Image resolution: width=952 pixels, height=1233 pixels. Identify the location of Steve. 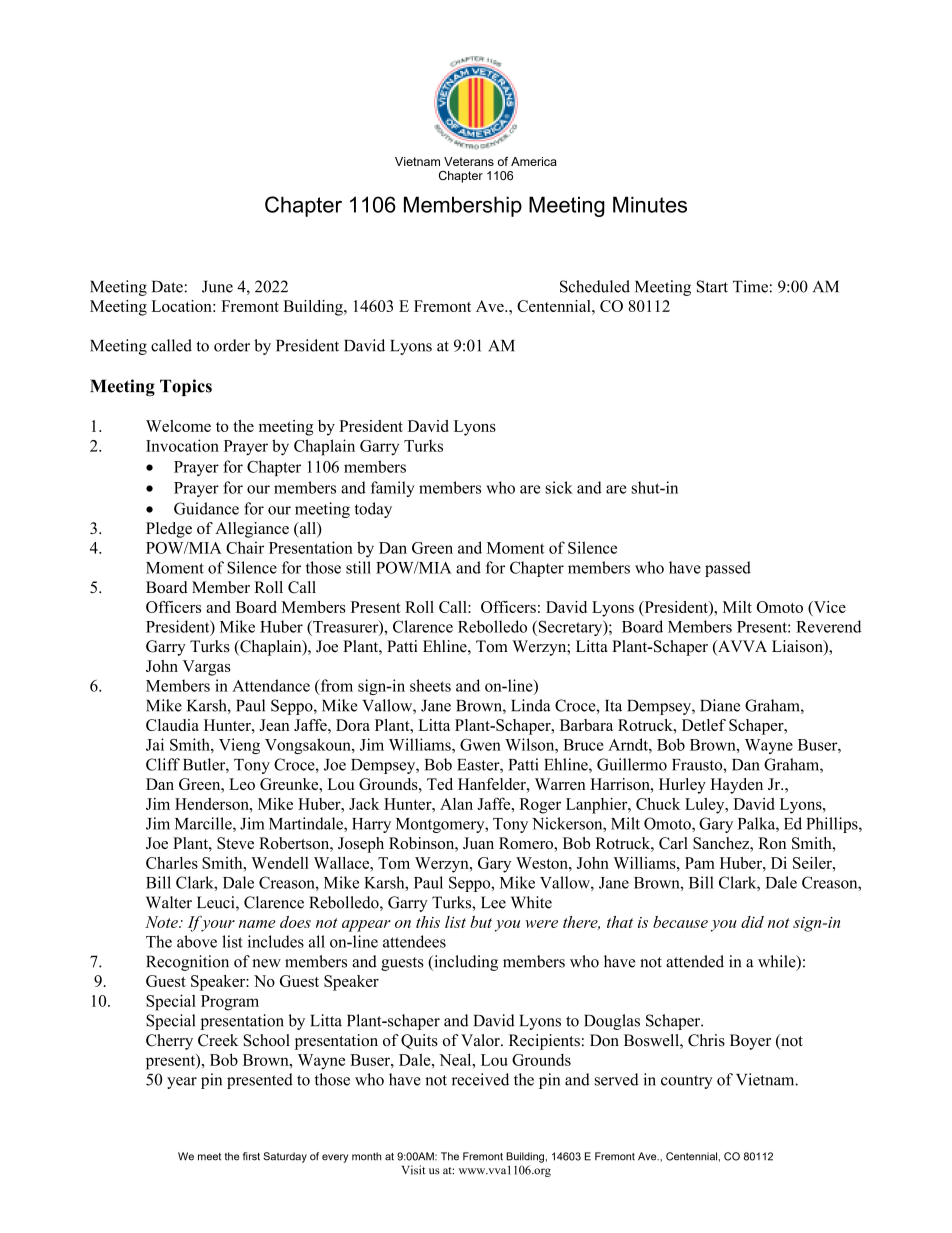
(235, 843).
